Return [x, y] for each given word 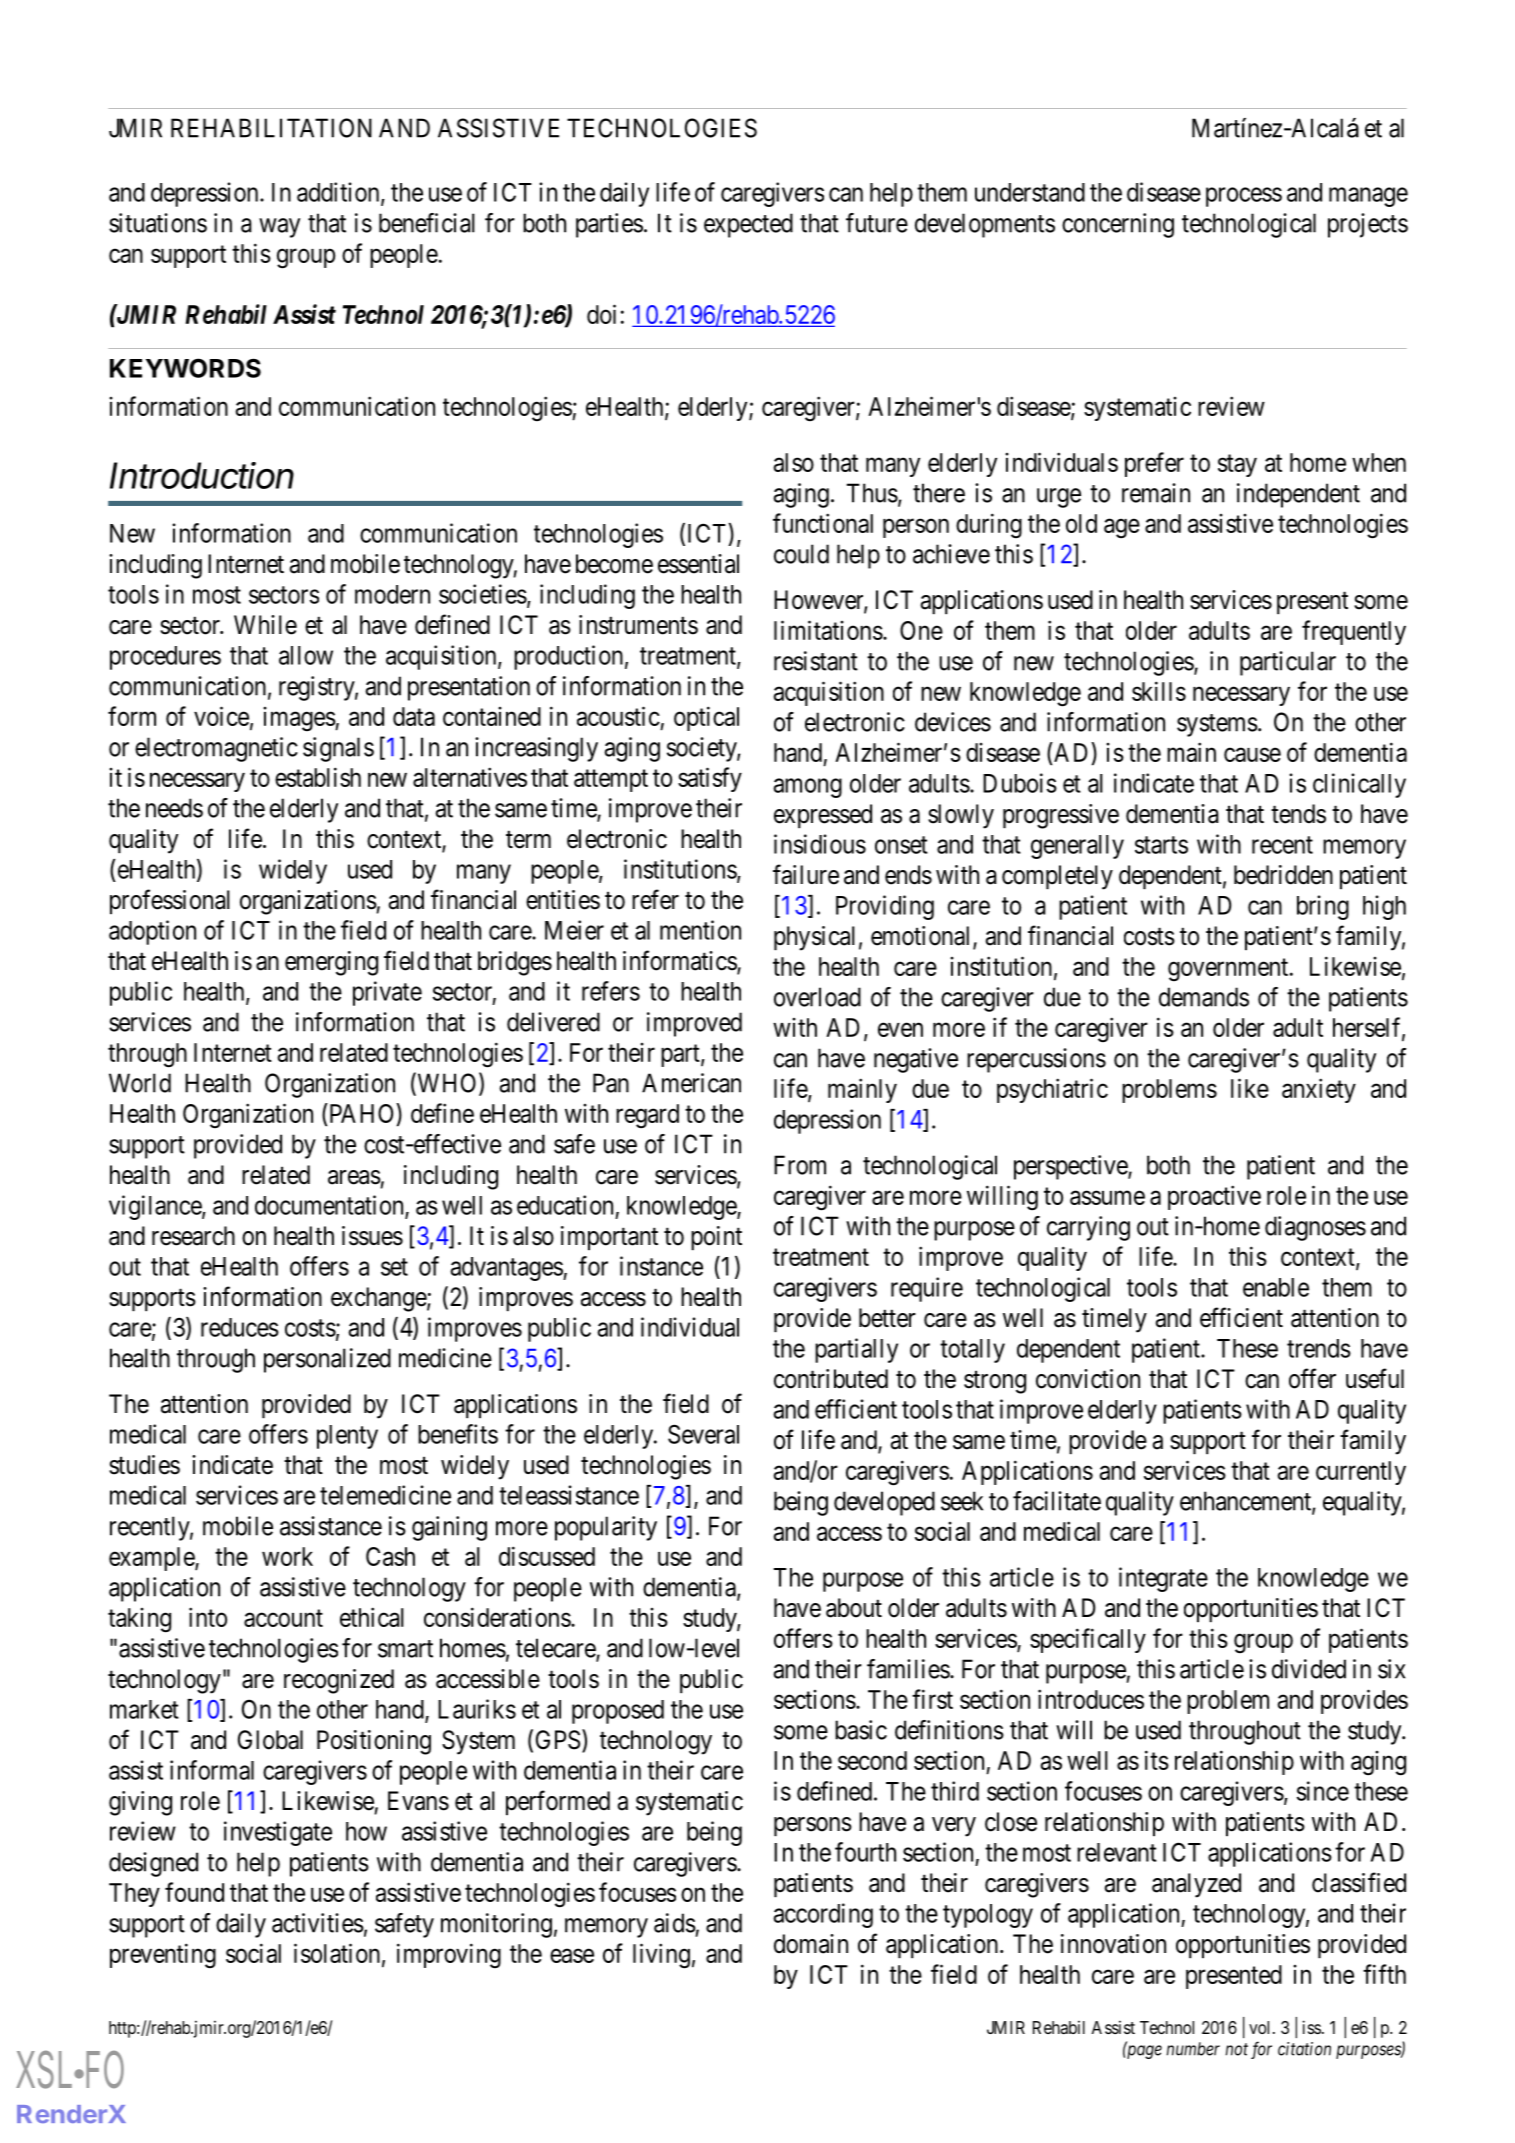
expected [748, 225]
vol [1259, 2027]
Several [703, 1434]
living [661, 1956]
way [279, 228]
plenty [347, 1437]
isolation [337, 1953]
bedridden [1283, 875]
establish [318, 777]
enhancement [1246, 1502]
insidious [820, 844]
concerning [1118, 225]
